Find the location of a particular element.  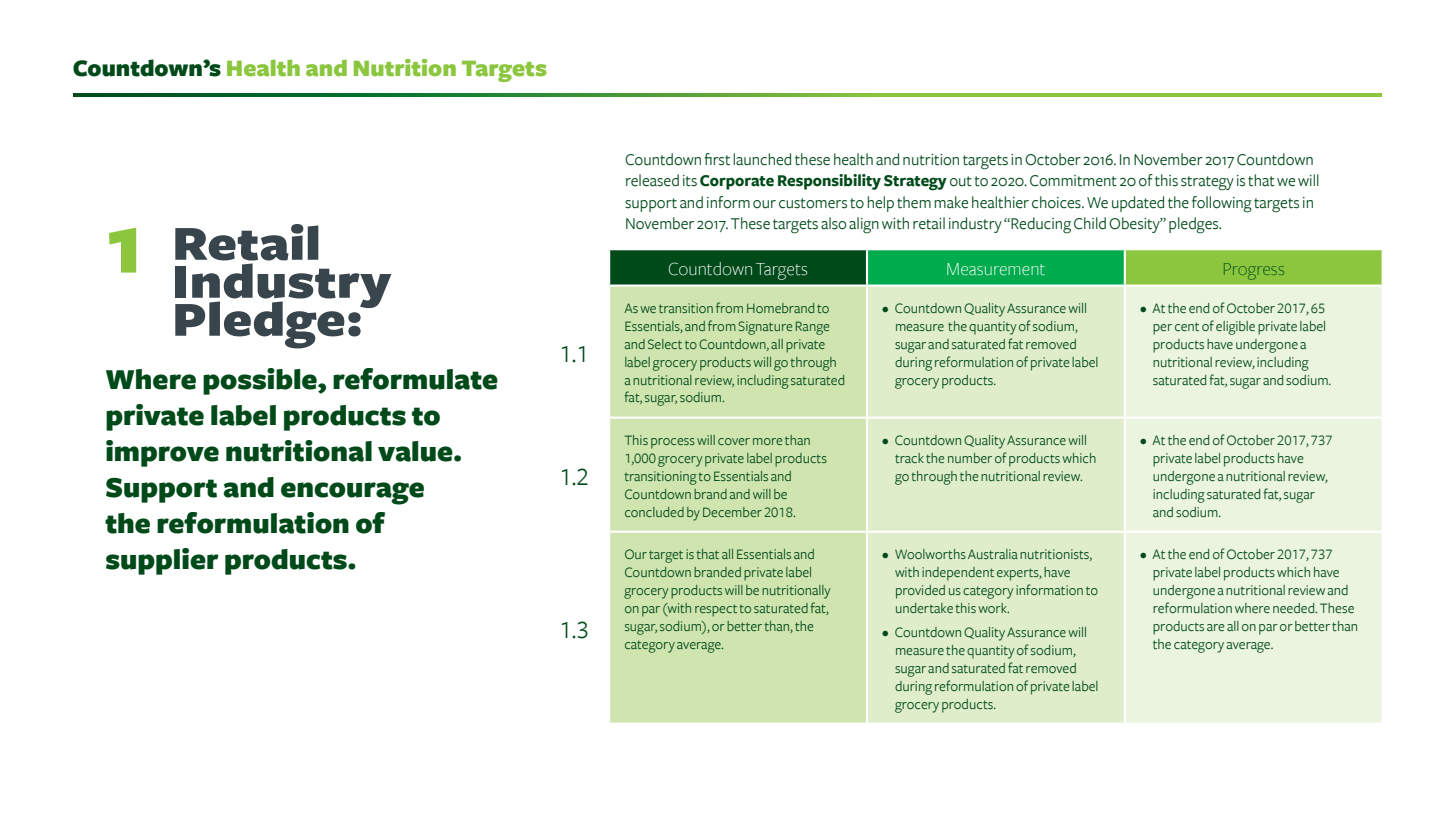

respect is located at coordinates (716, 610).
